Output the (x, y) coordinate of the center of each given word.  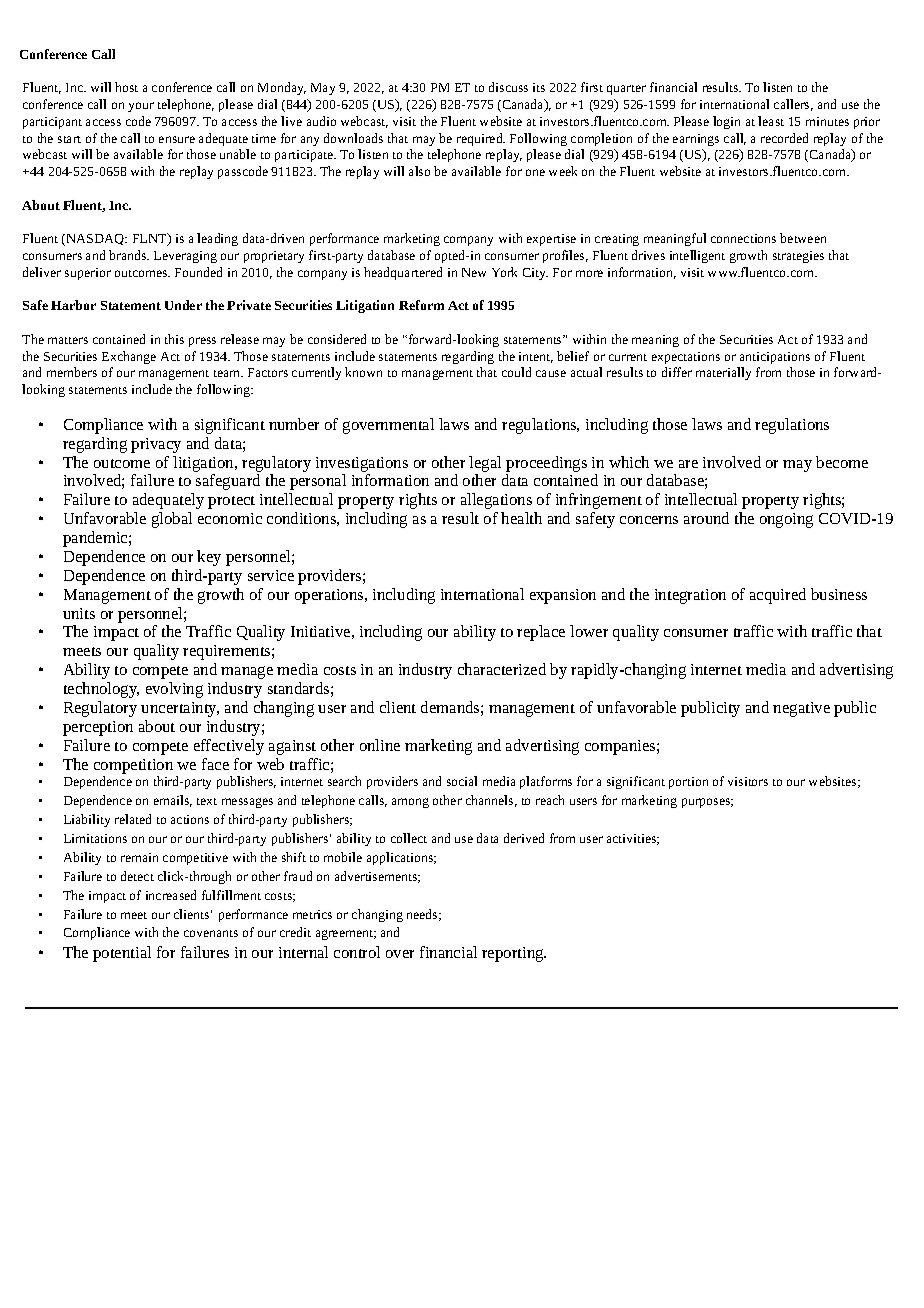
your (141, 107)
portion (688, 783)
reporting (514, 954)
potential (122, 954)
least (771, 121)
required (481, 139)
